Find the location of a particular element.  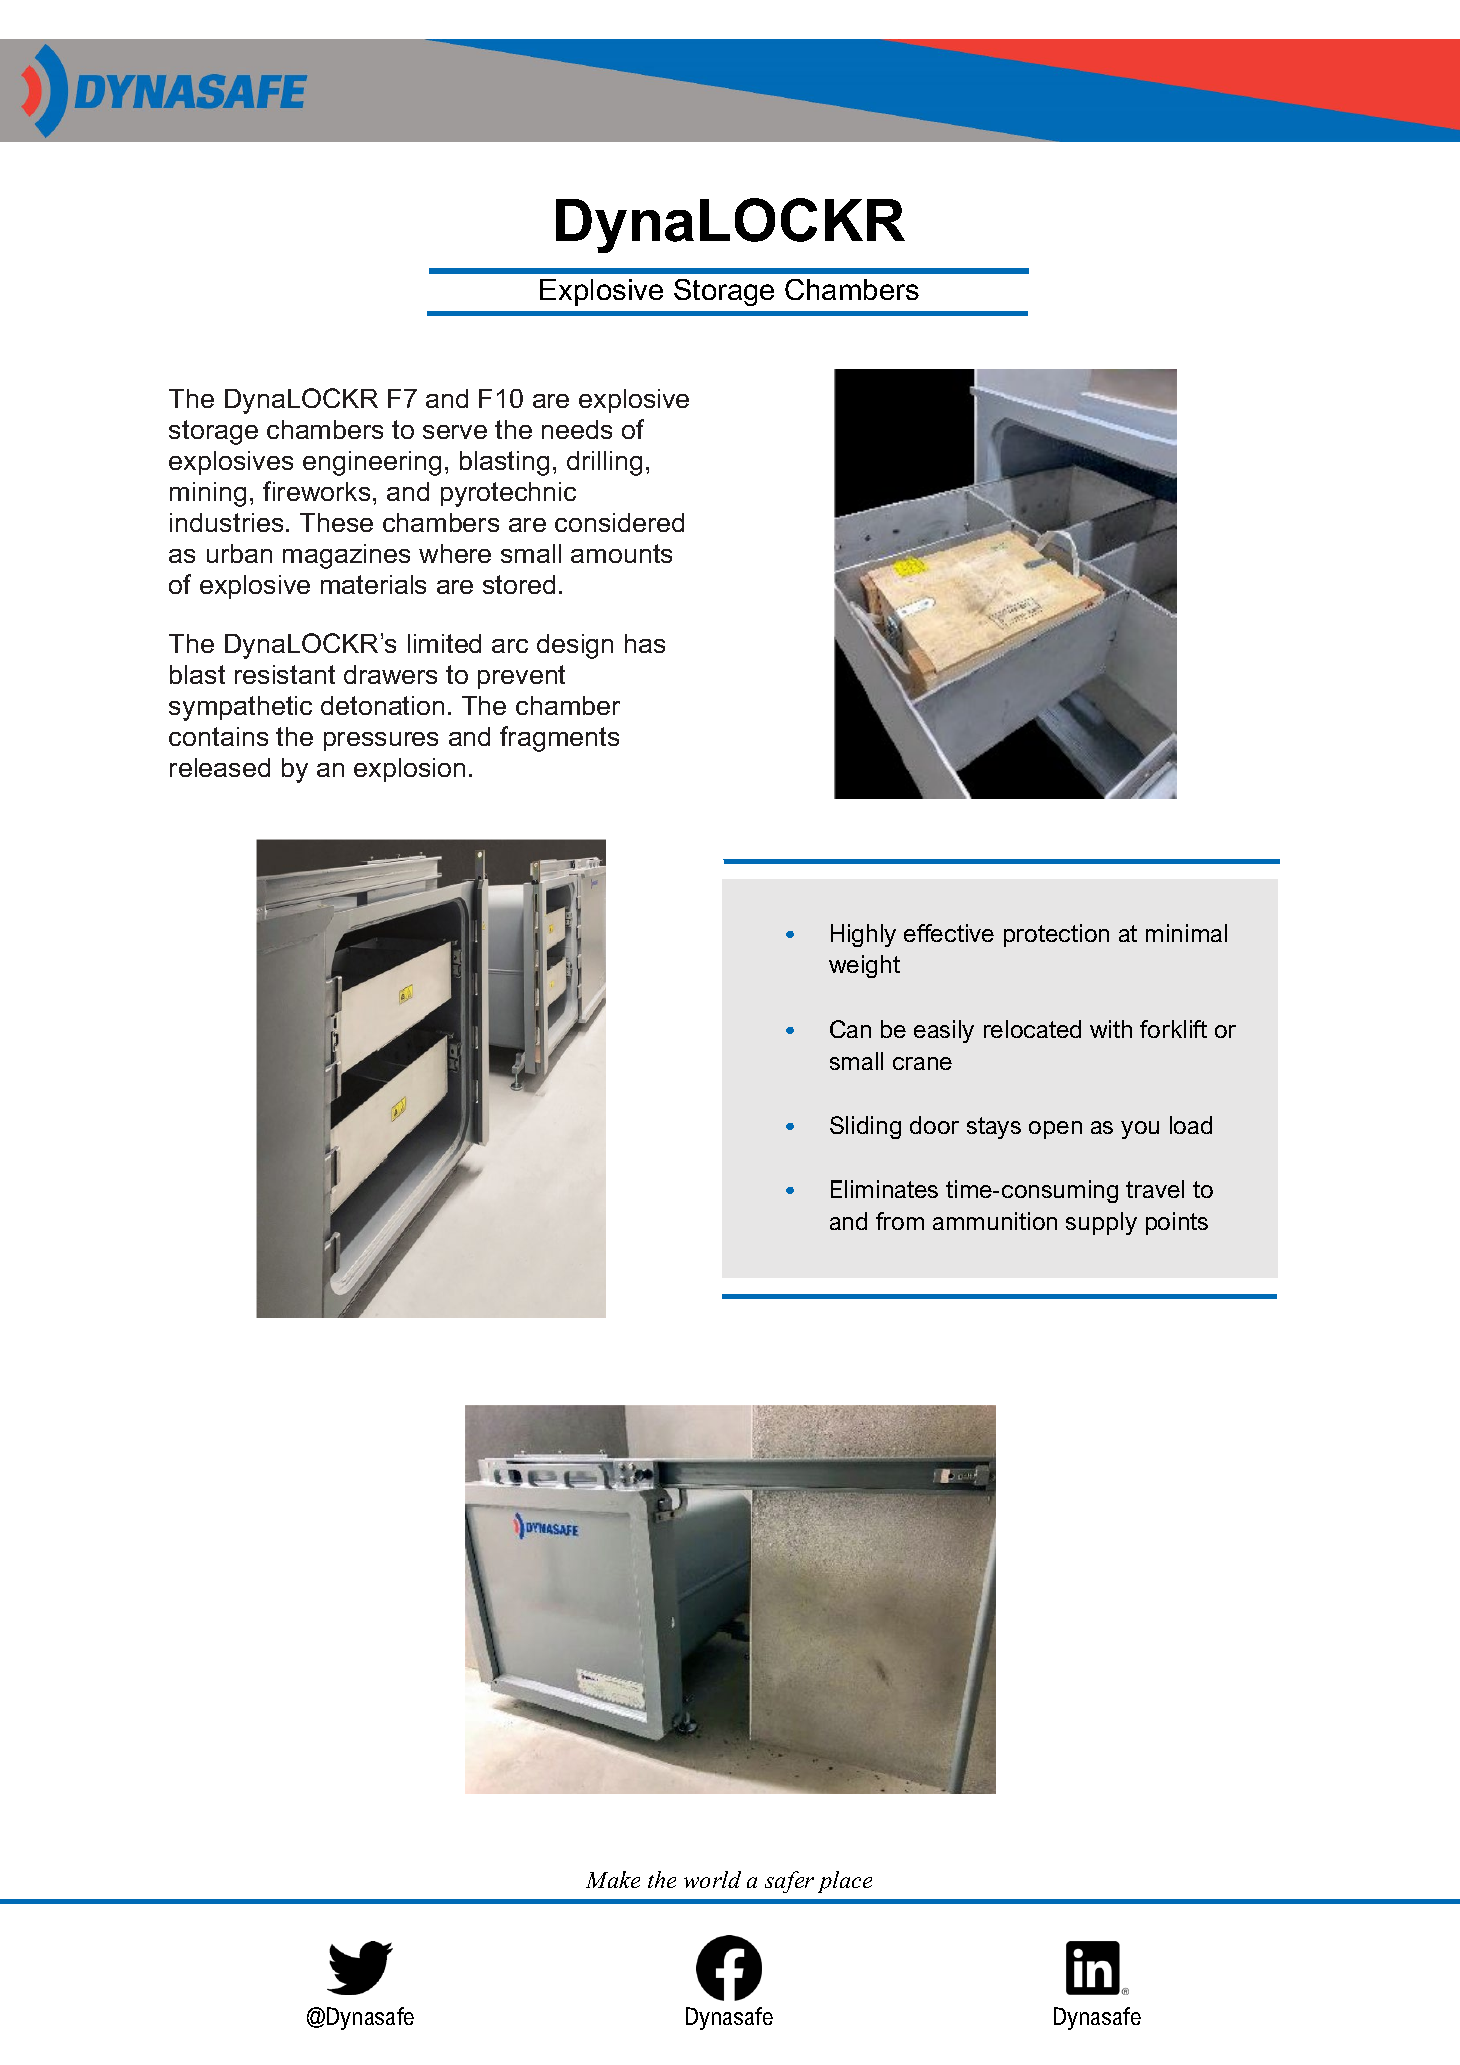

Highly is located at coordinates (863, 935).
